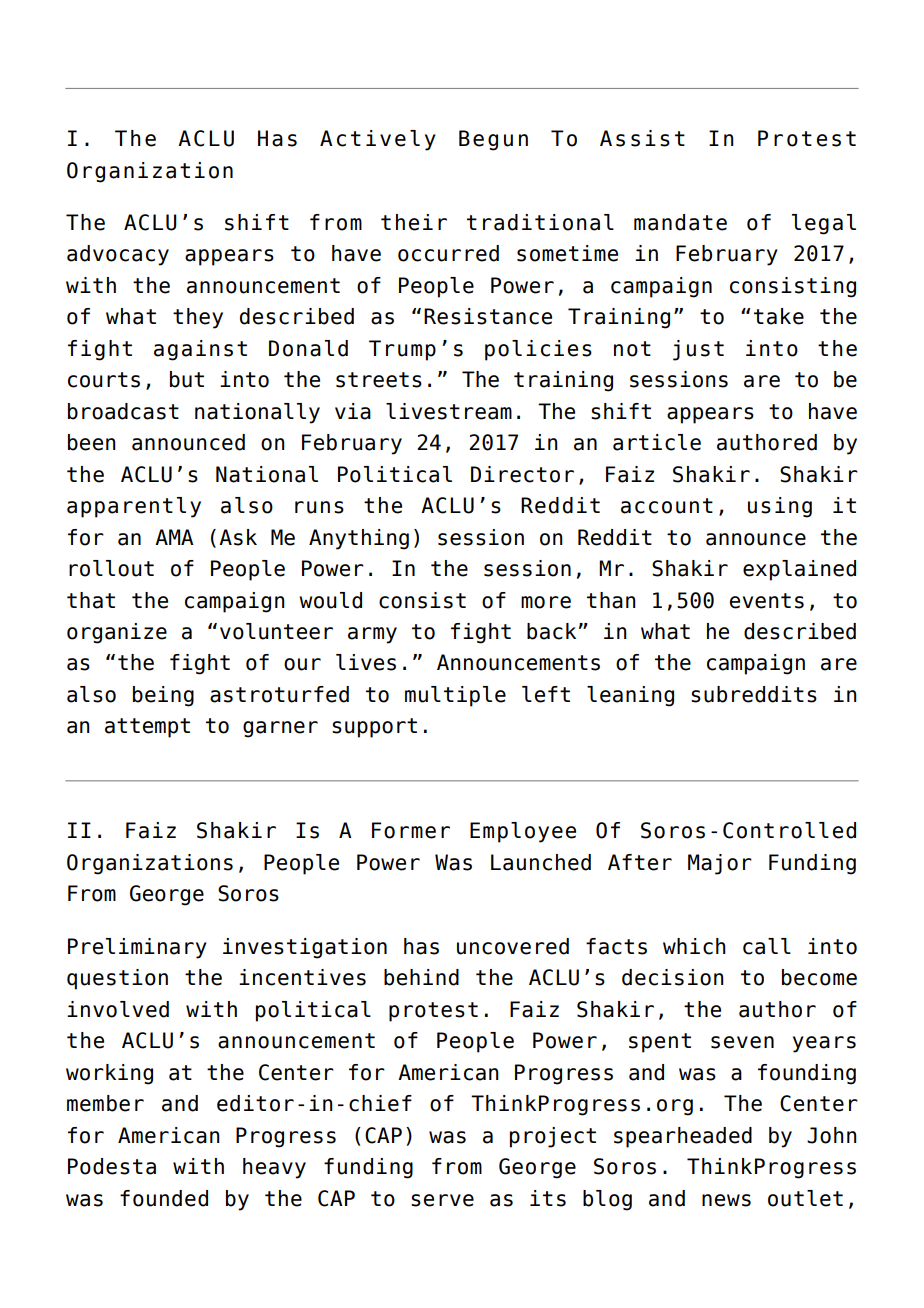  Describe the element at coordinates (147, 728) in the screenshot. I see `attempt` at that location.
